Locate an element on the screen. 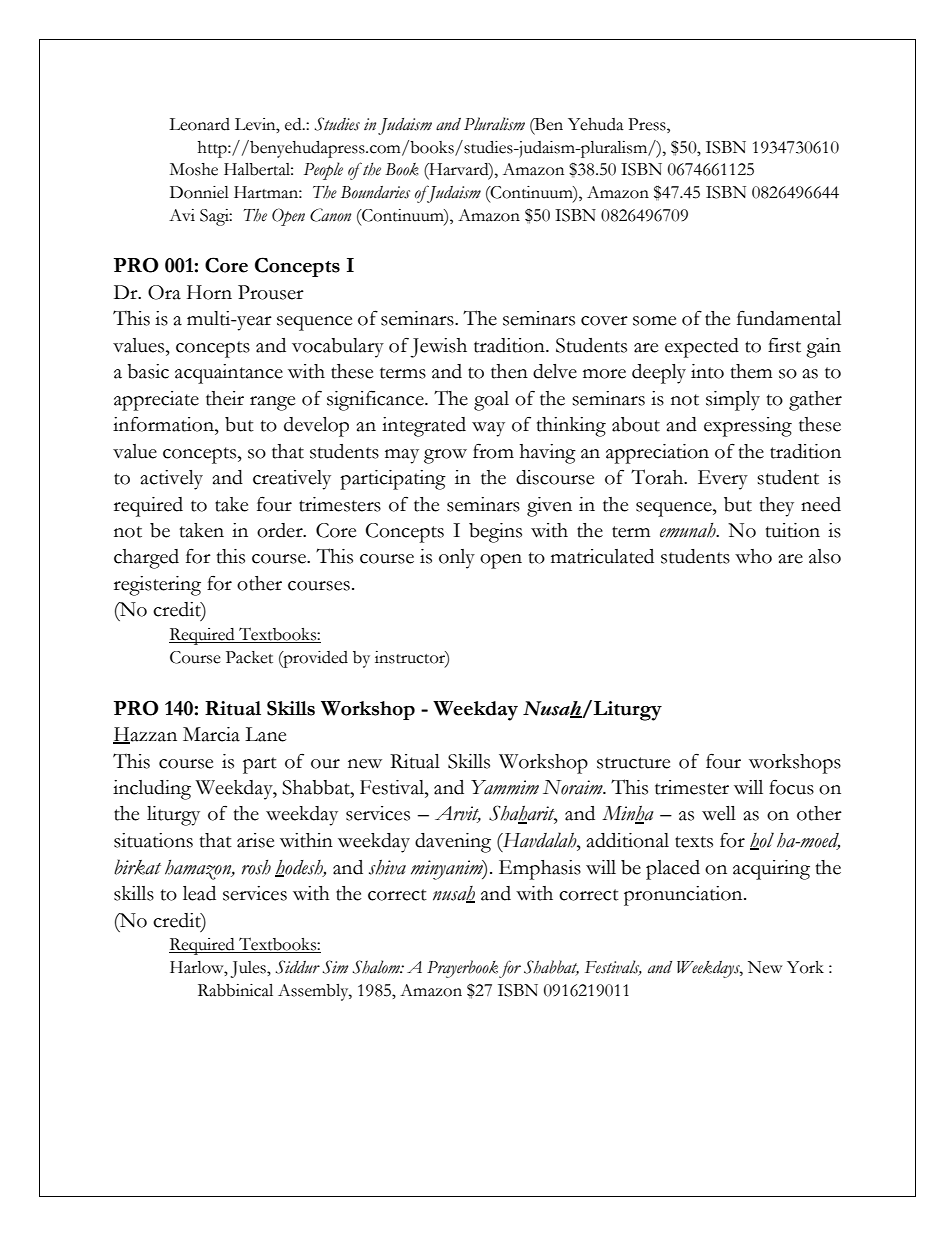  from is located at coordinates (493, 451).
